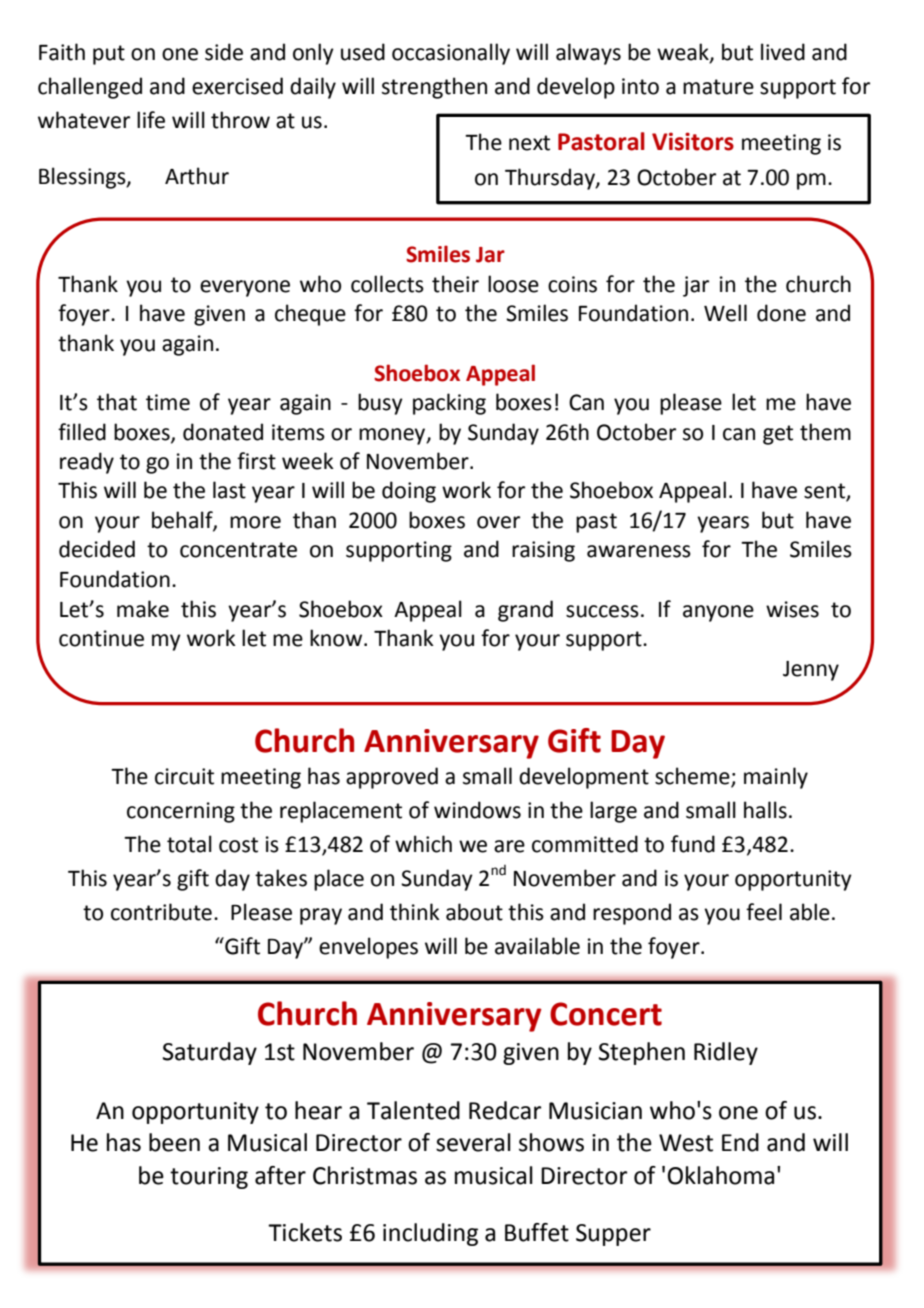 This screenshot has height=1308, width=924. What do you see at coordinates (143, 609) in the screenshot?
I see `make` at bounding box center [143, 609].
